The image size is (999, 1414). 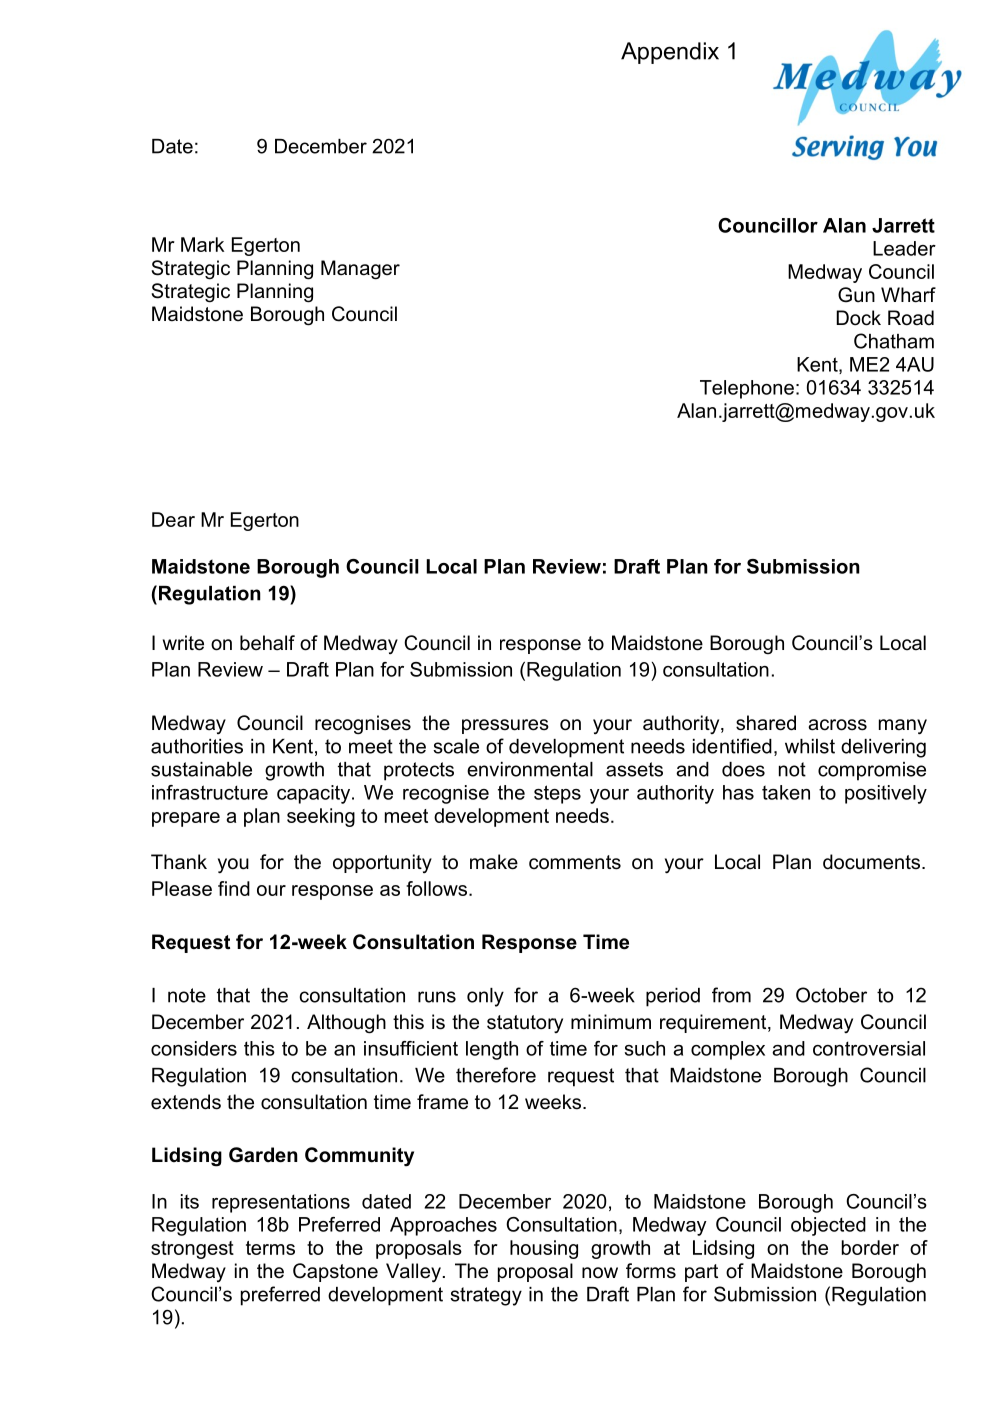 I want to click on terms, so click(x=270, y=1248).
